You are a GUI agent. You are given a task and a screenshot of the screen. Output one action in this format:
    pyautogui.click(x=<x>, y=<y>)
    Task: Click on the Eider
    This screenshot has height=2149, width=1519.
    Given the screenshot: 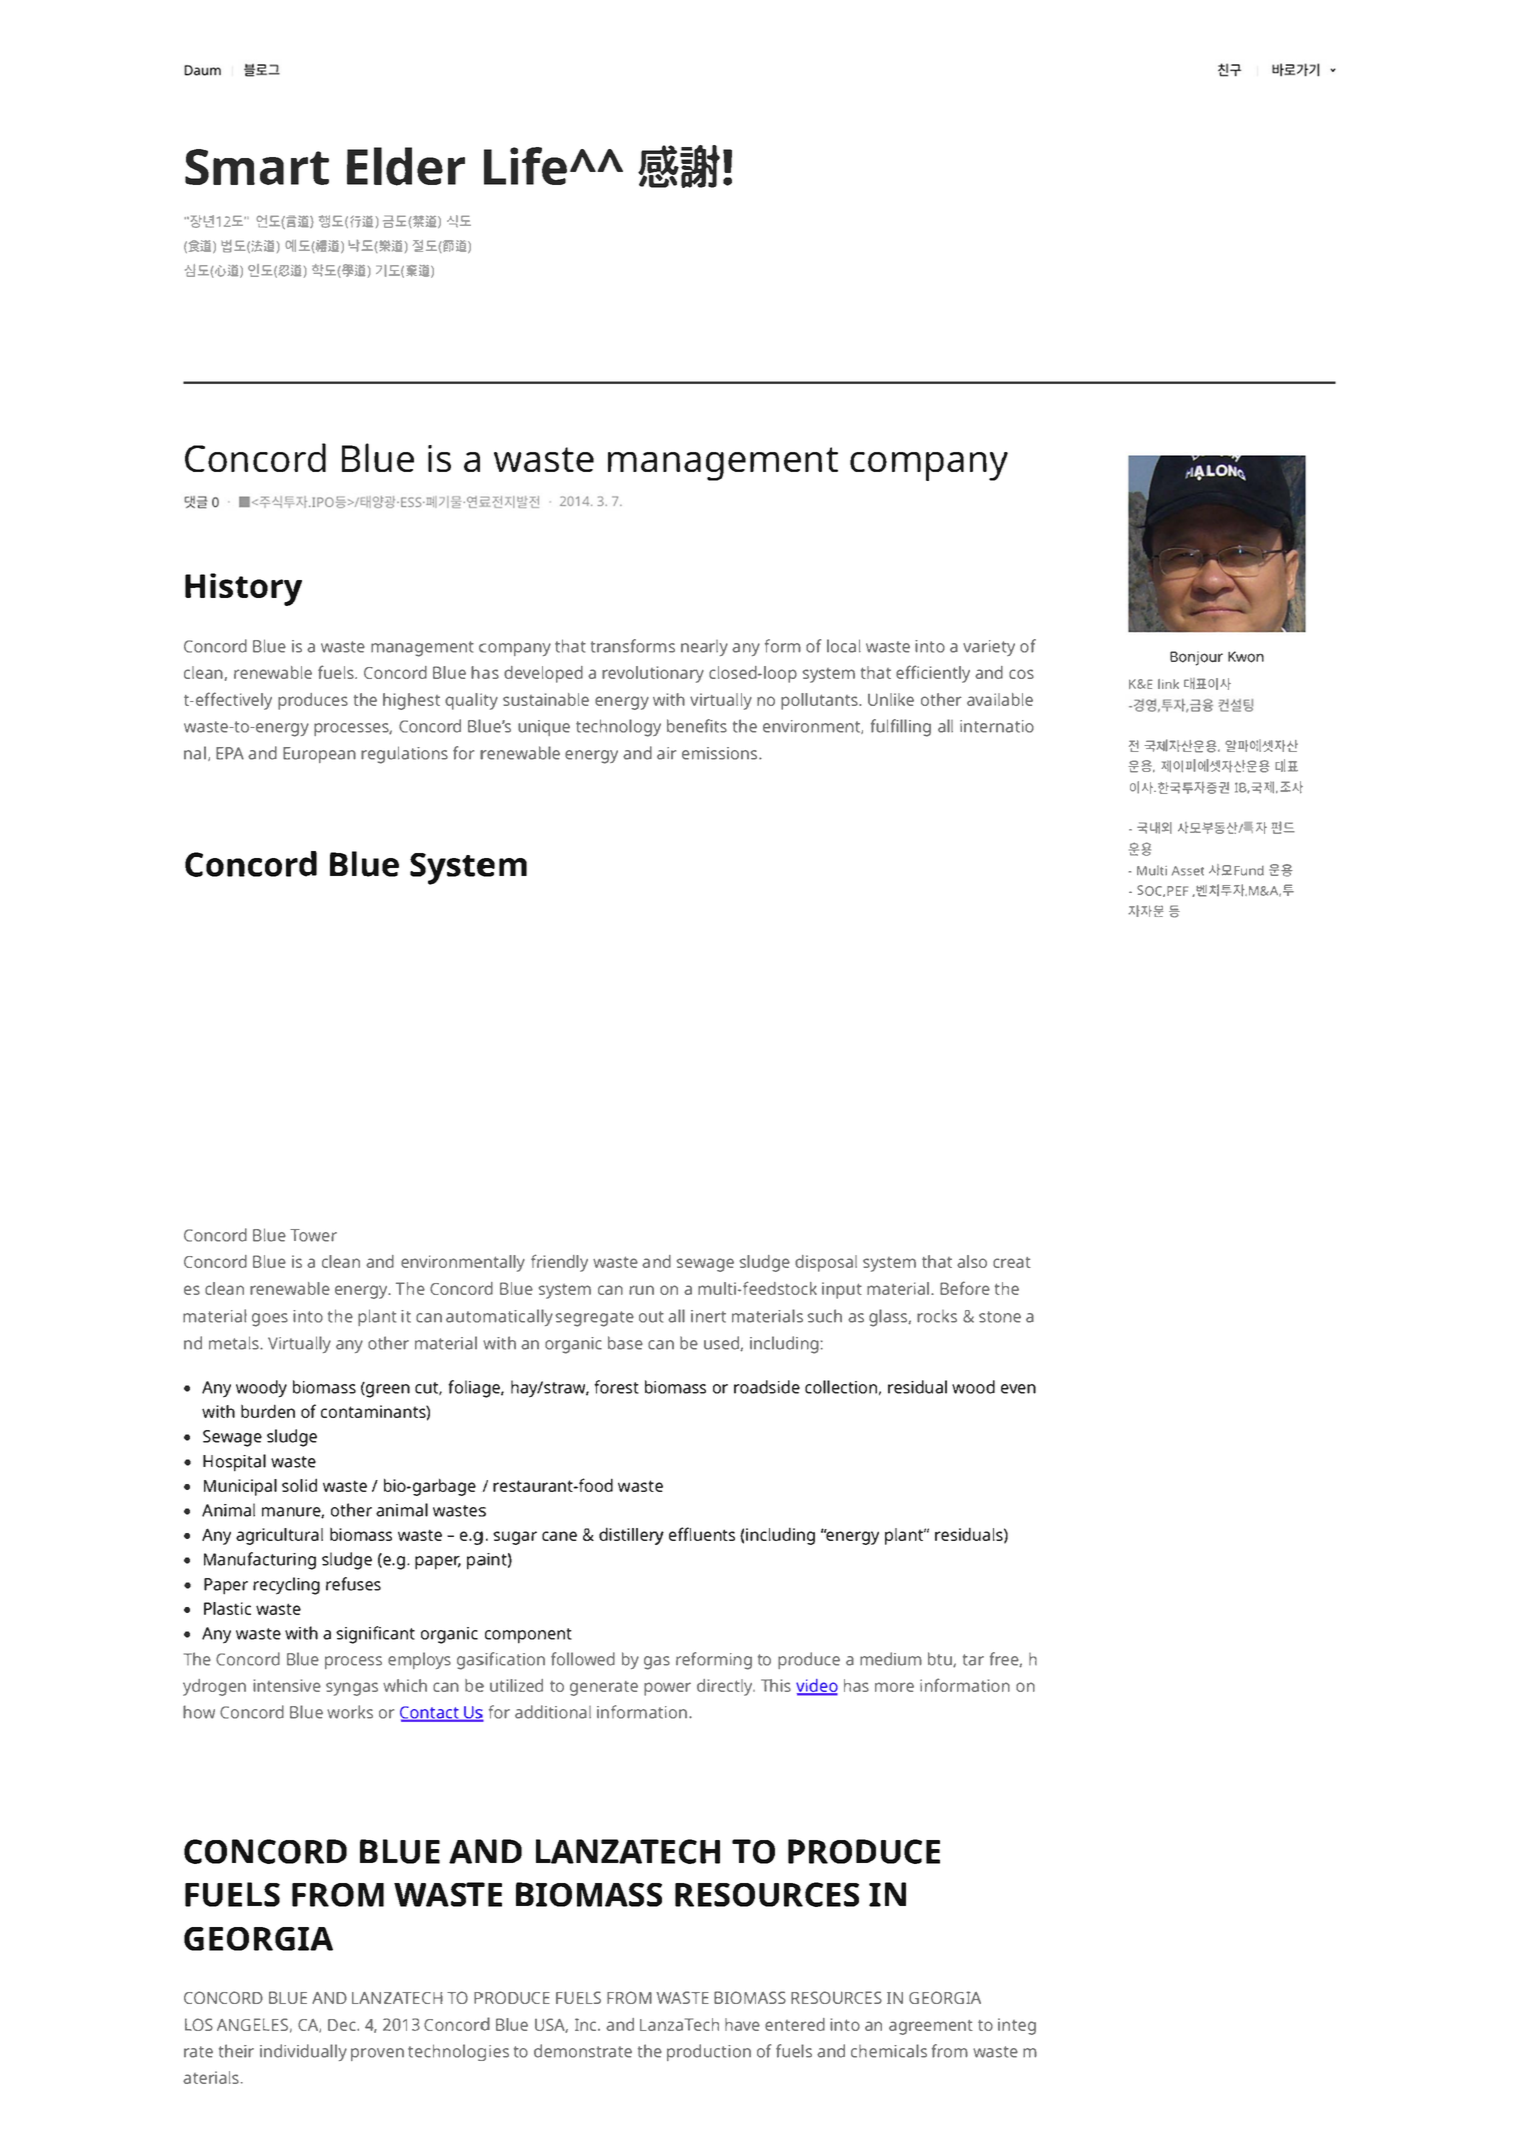 What is the action you would take?
    pyautogui.click(x=406, y=166)
